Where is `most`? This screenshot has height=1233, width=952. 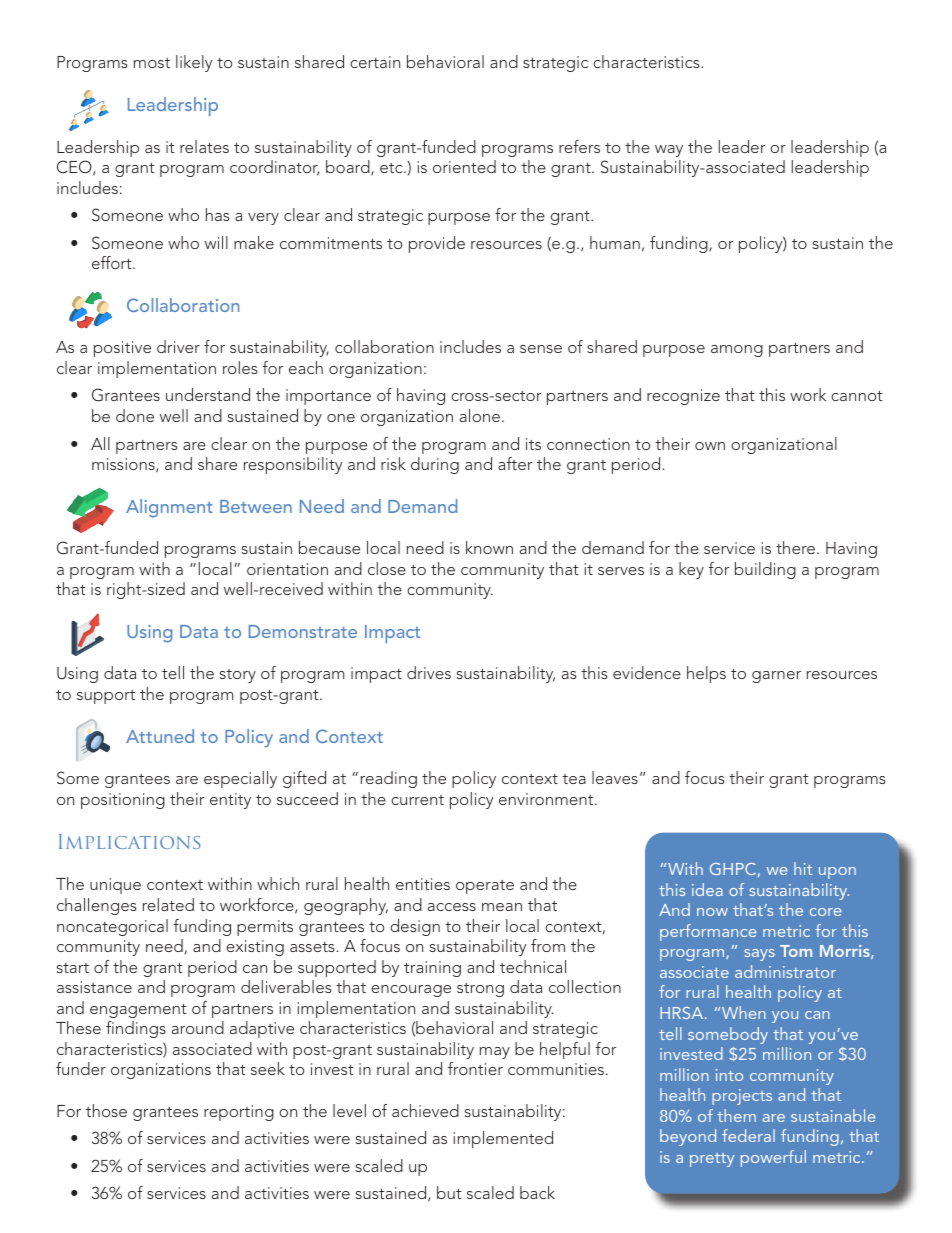 most is located at coordinates (152, 63).
